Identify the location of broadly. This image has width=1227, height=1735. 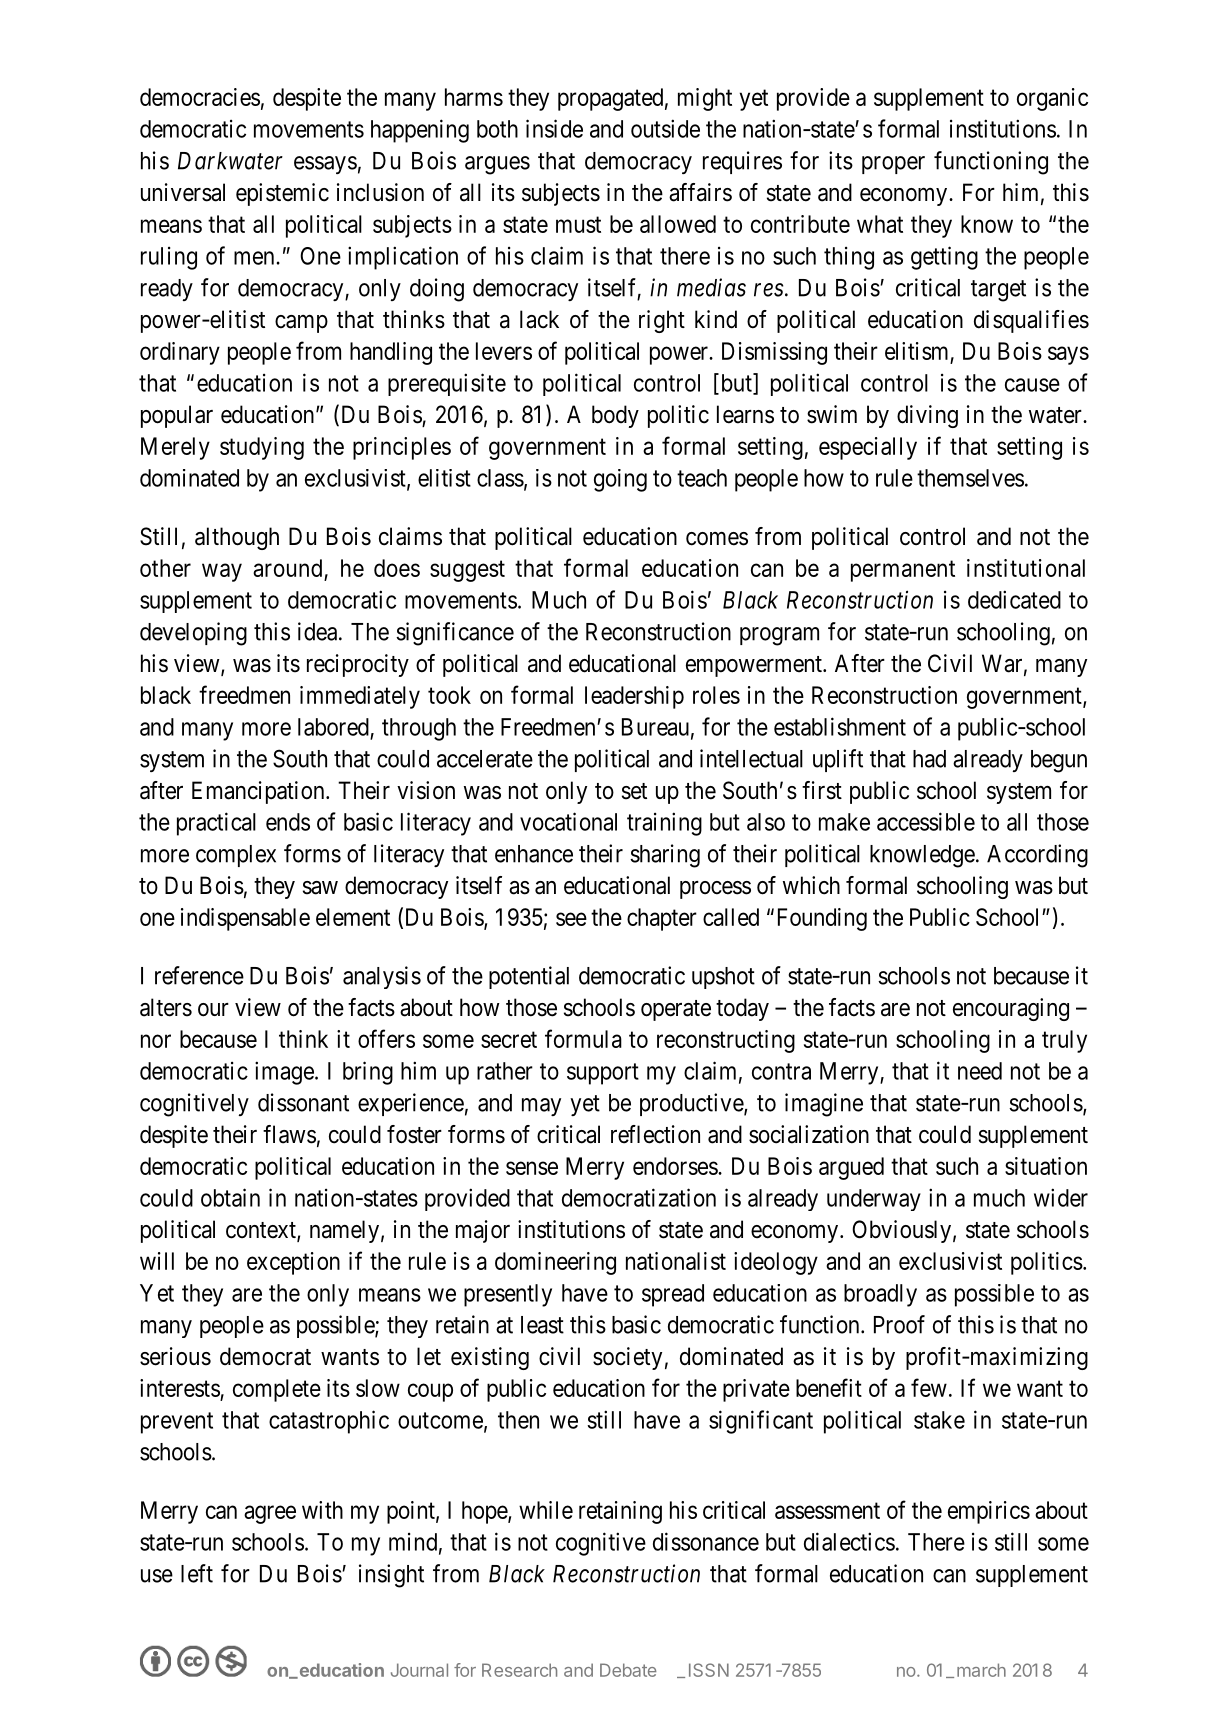
(880, 1295).
